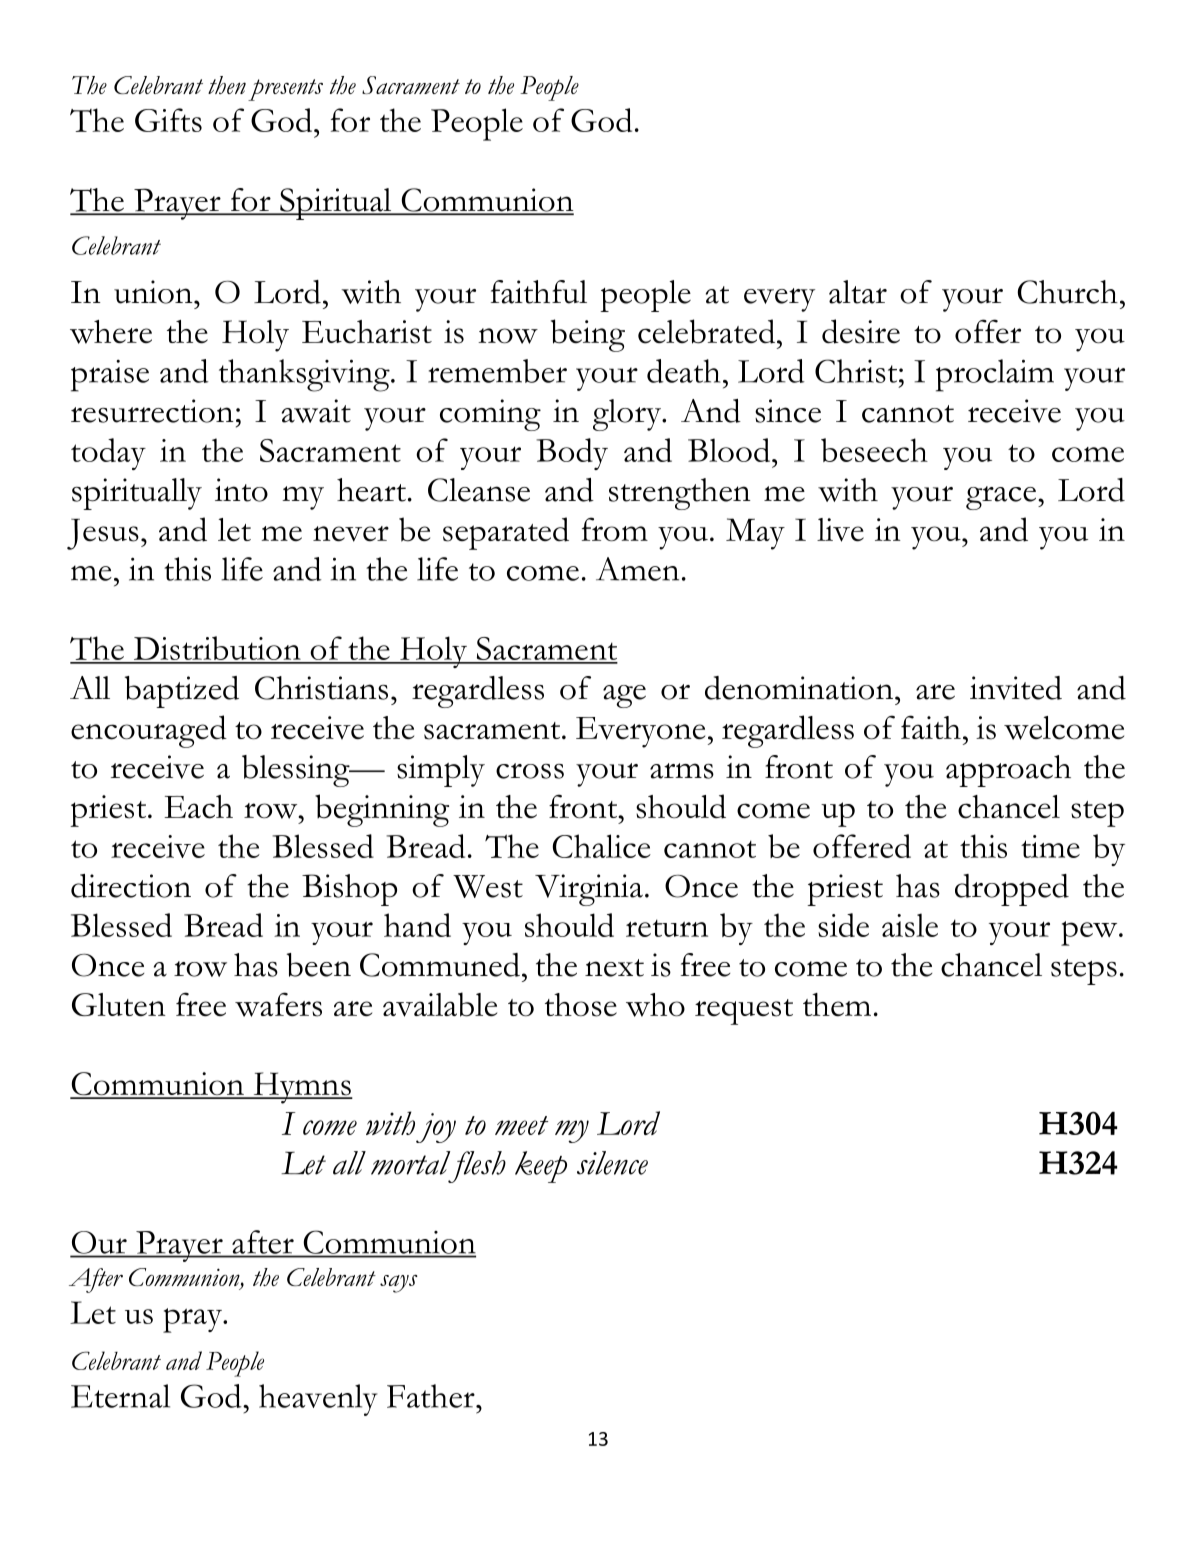 The width and height of the document is (1196, 1548). I want to click on wafers, so click(278, 1004).
